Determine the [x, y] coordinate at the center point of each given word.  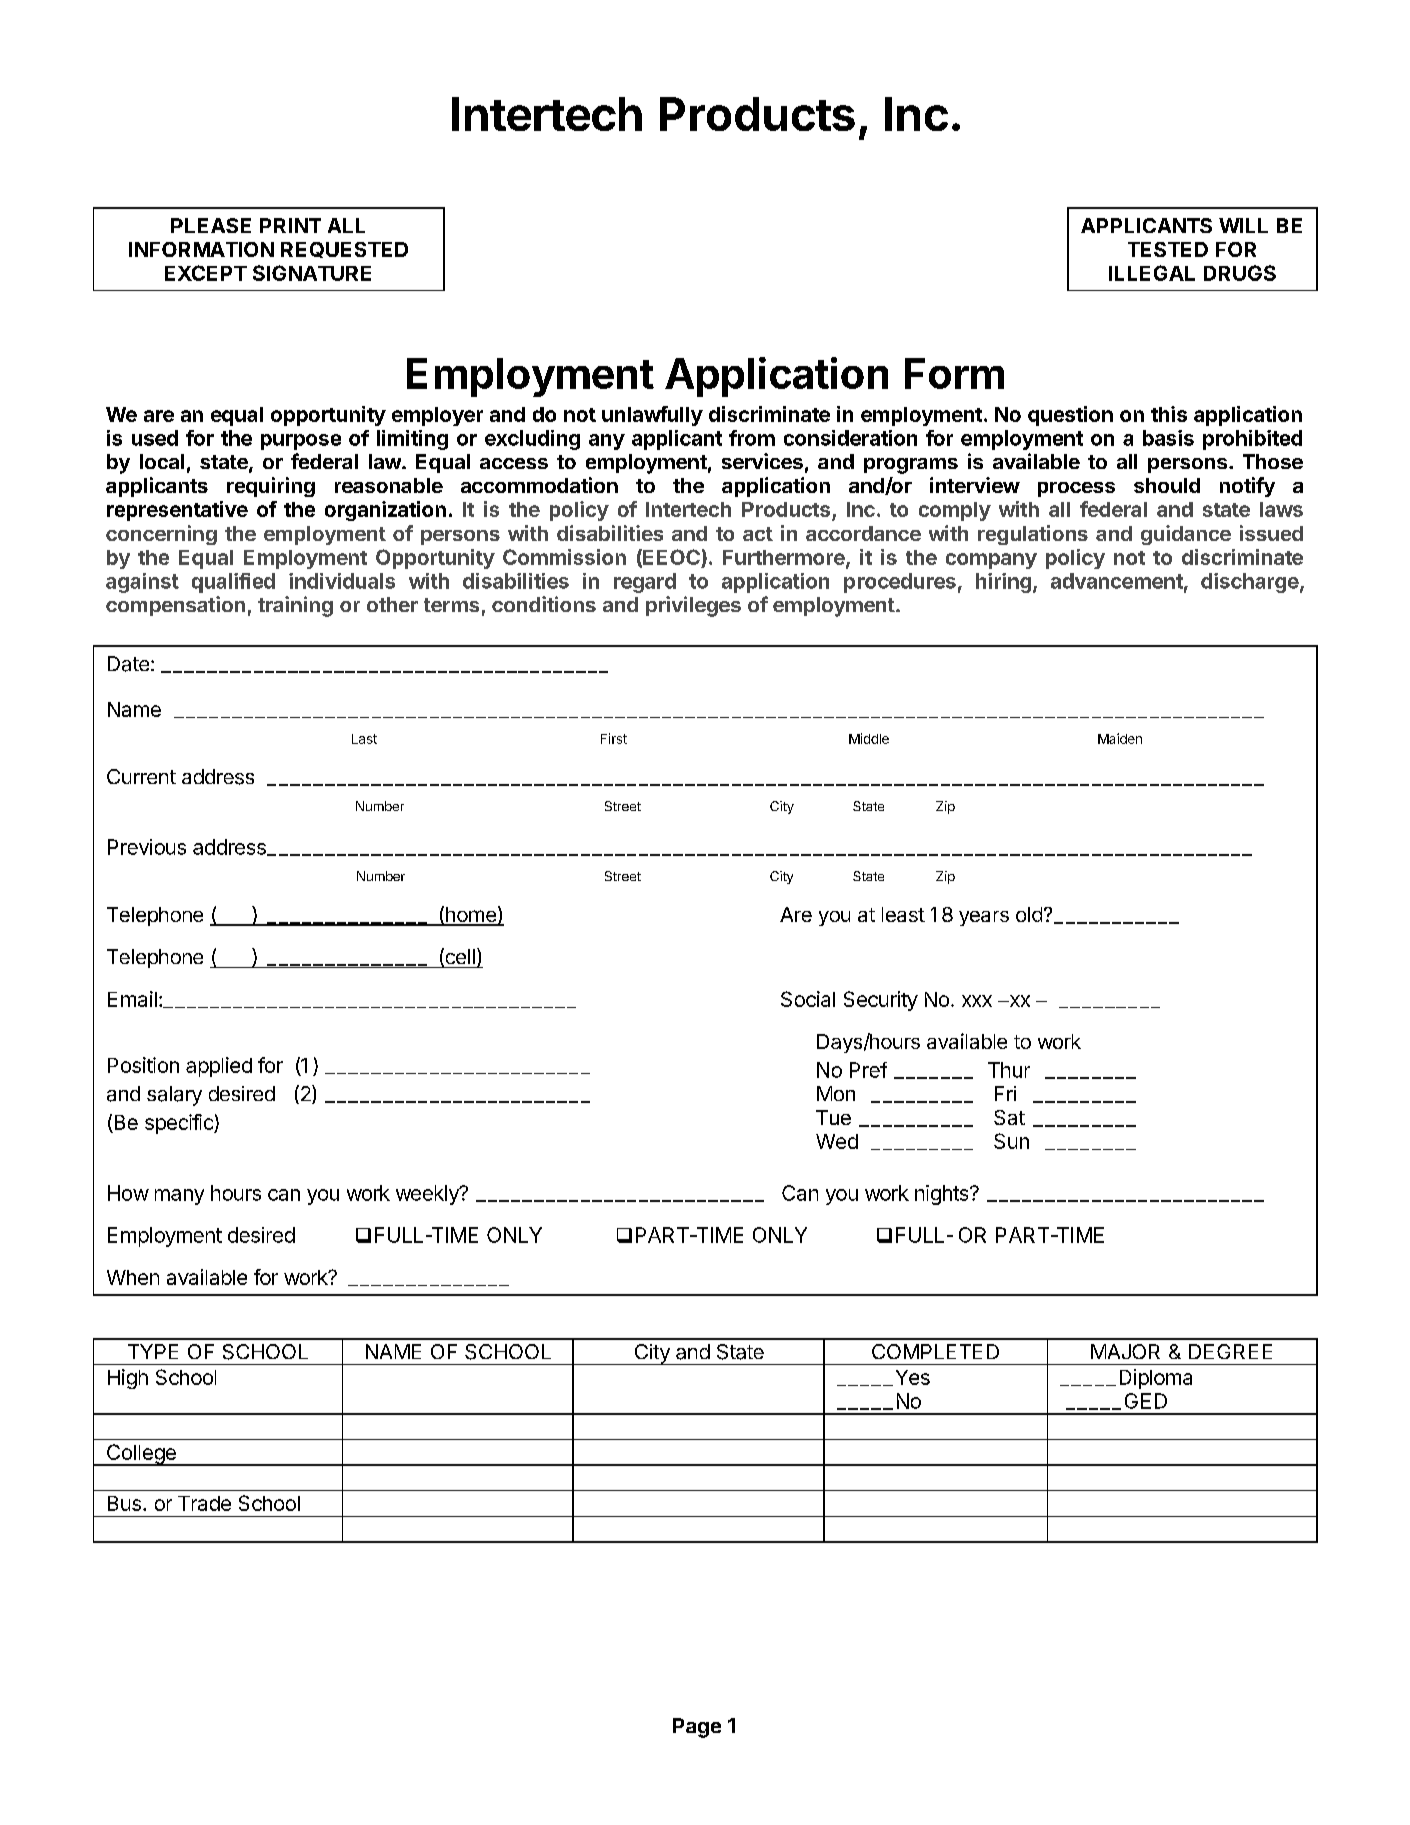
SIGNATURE [312, 273]
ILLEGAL [1152, 273]
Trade [204, 1503]
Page [697, 1728]
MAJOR [1125, 1351]
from [752, 438]
